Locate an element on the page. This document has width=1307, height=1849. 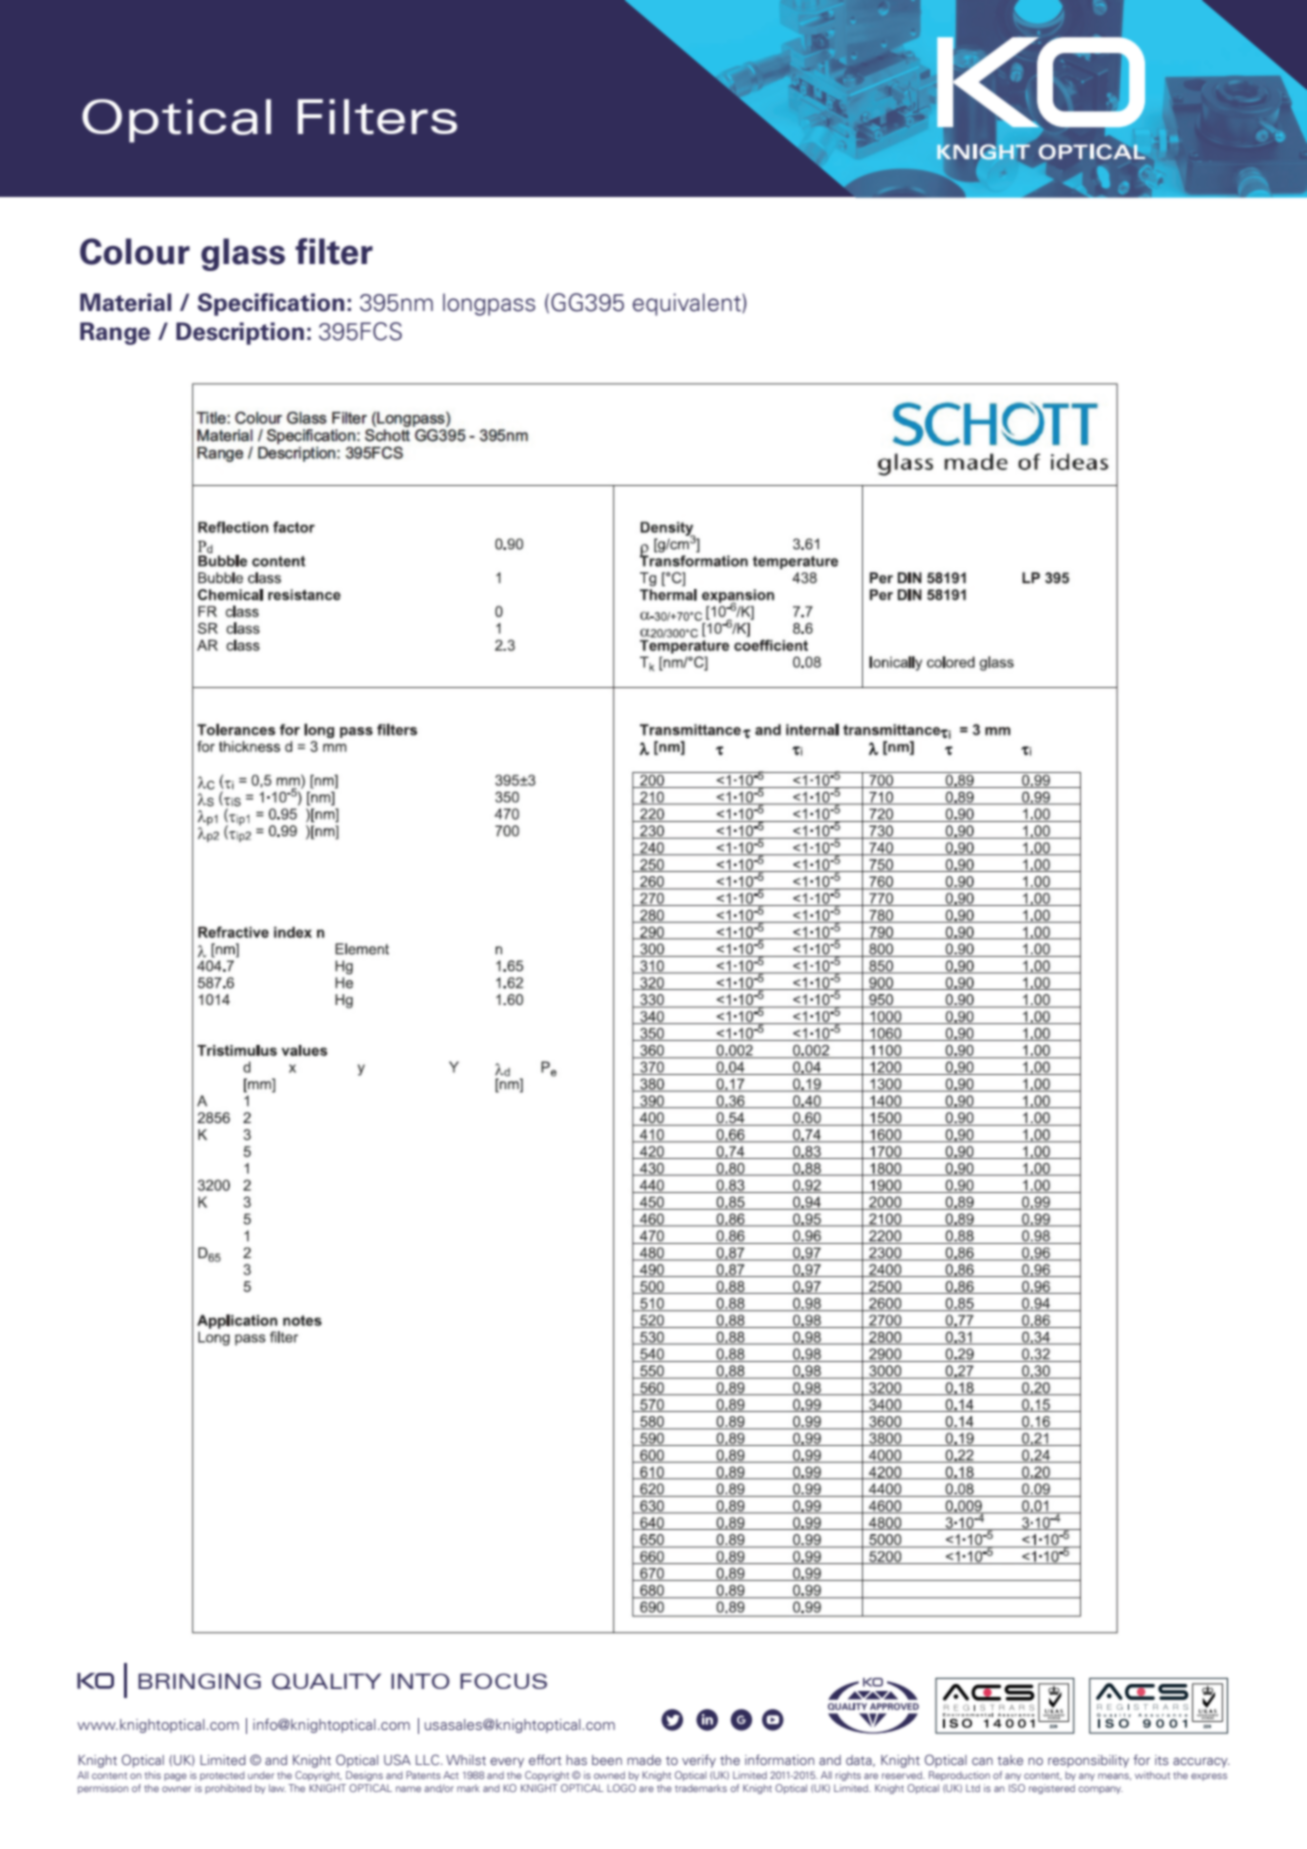
made is located at coordinates (644, 1760).
